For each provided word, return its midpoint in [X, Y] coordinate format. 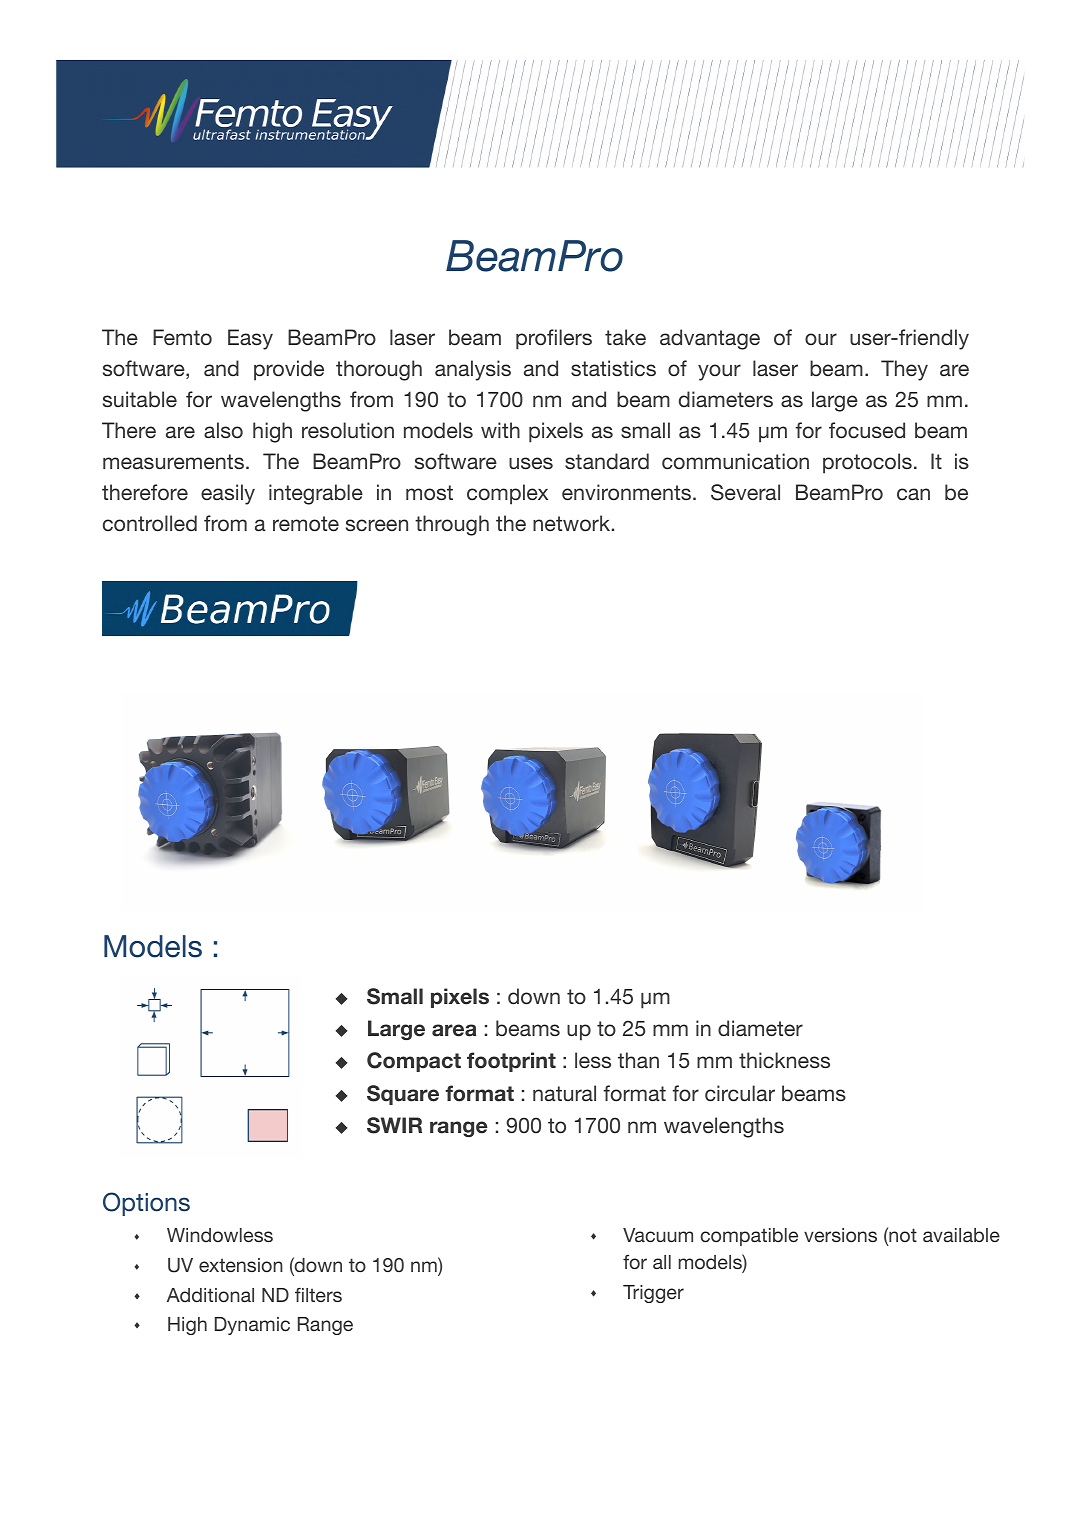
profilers [554, 339]
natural [564, 1093]
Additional [210, 1295]
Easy [250, 339]
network [571, 523]
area [454, 1030]
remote [306, 524]
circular [740, 1093]
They [904, 370]
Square [403, 1095]
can [913, 494]
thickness [784, 1060]
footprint [511, 1062]
